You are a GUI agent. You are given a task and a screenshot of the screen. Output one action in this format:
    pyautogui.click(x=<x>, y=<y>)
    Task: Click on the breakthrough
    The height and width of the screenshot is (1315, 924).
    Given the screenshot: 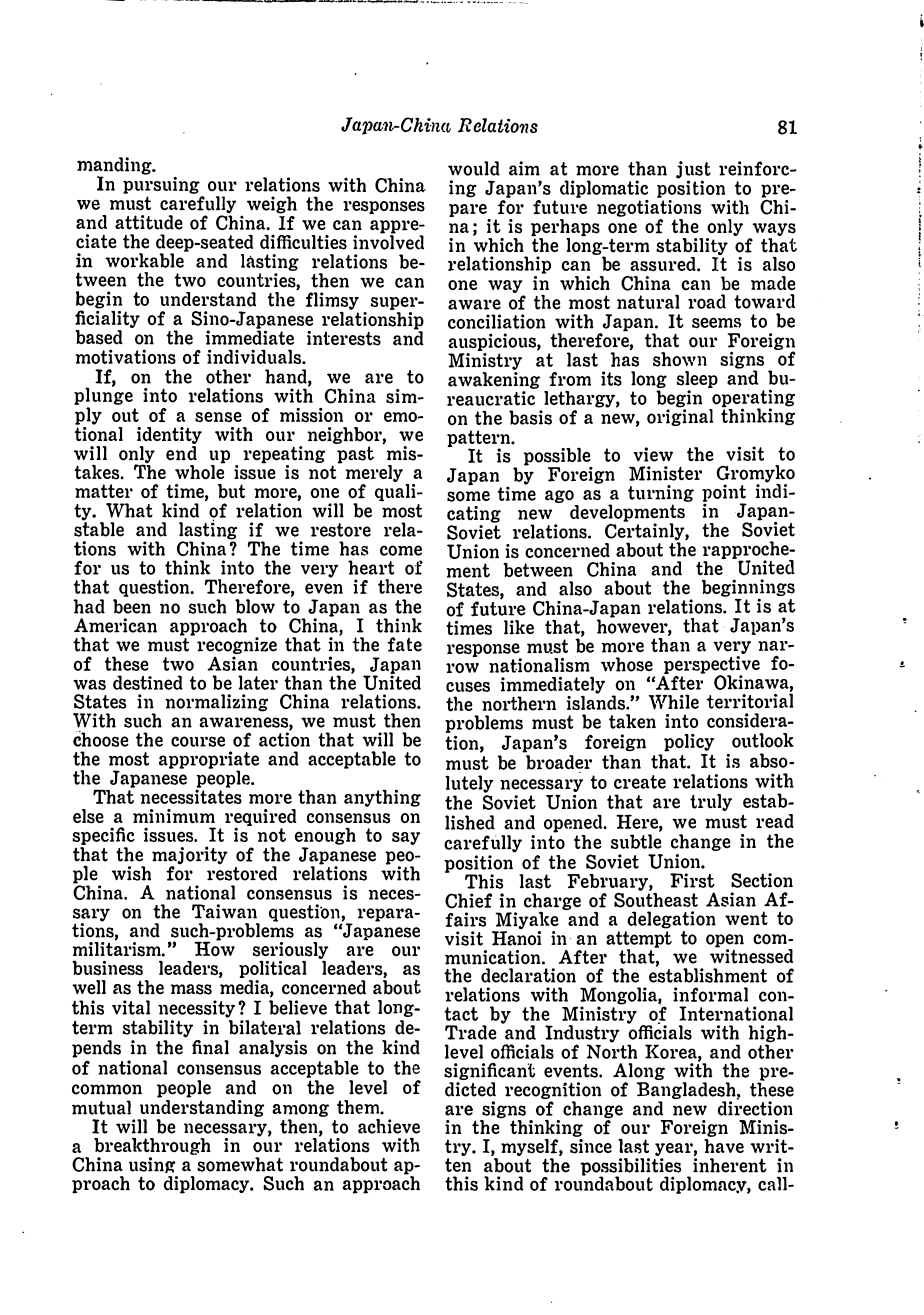 What is the action you would take?
    pyautogui.click(x=152, y=1146)
